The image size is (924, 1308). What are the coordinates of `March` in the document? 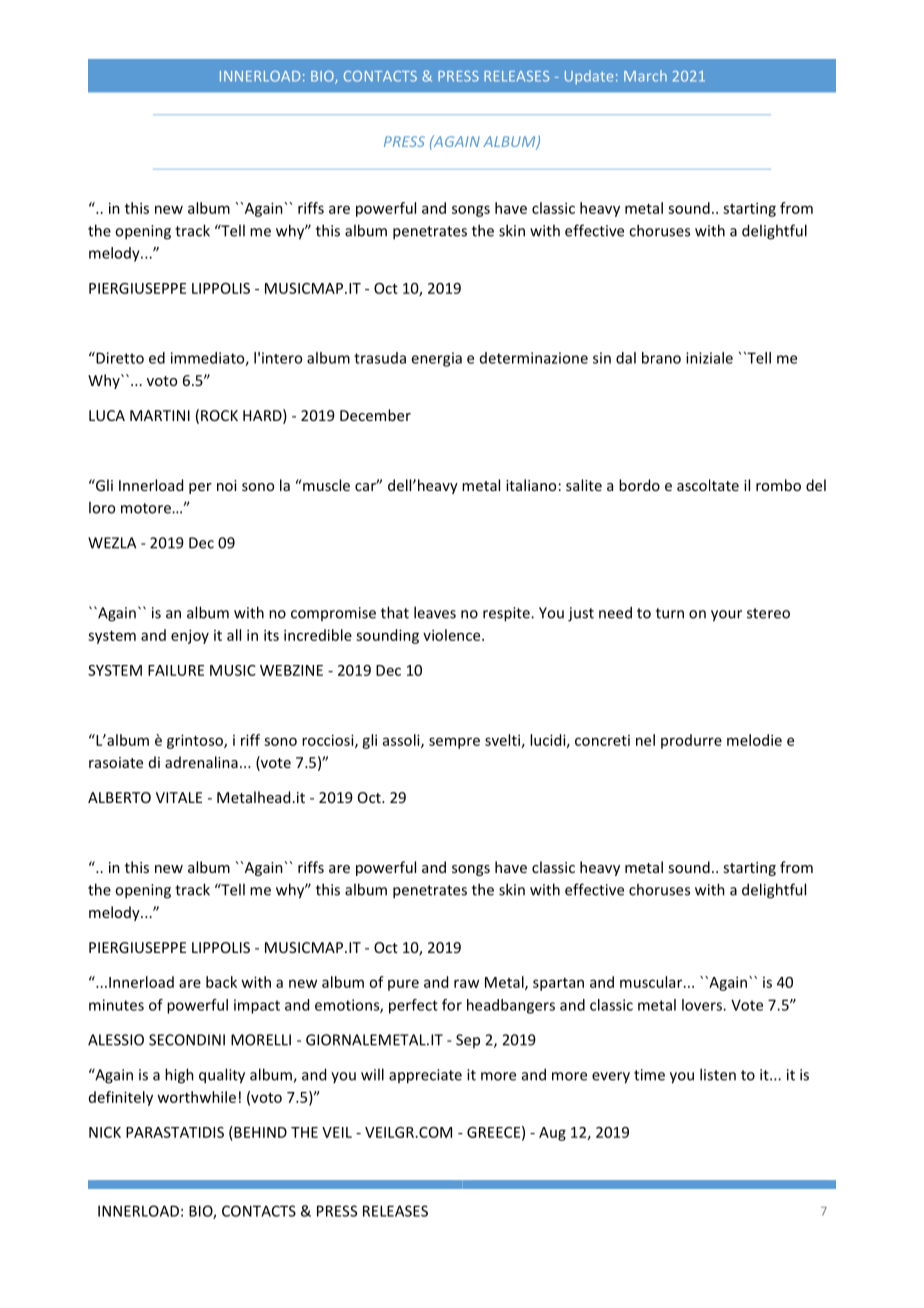 It's located at (645, 76).
